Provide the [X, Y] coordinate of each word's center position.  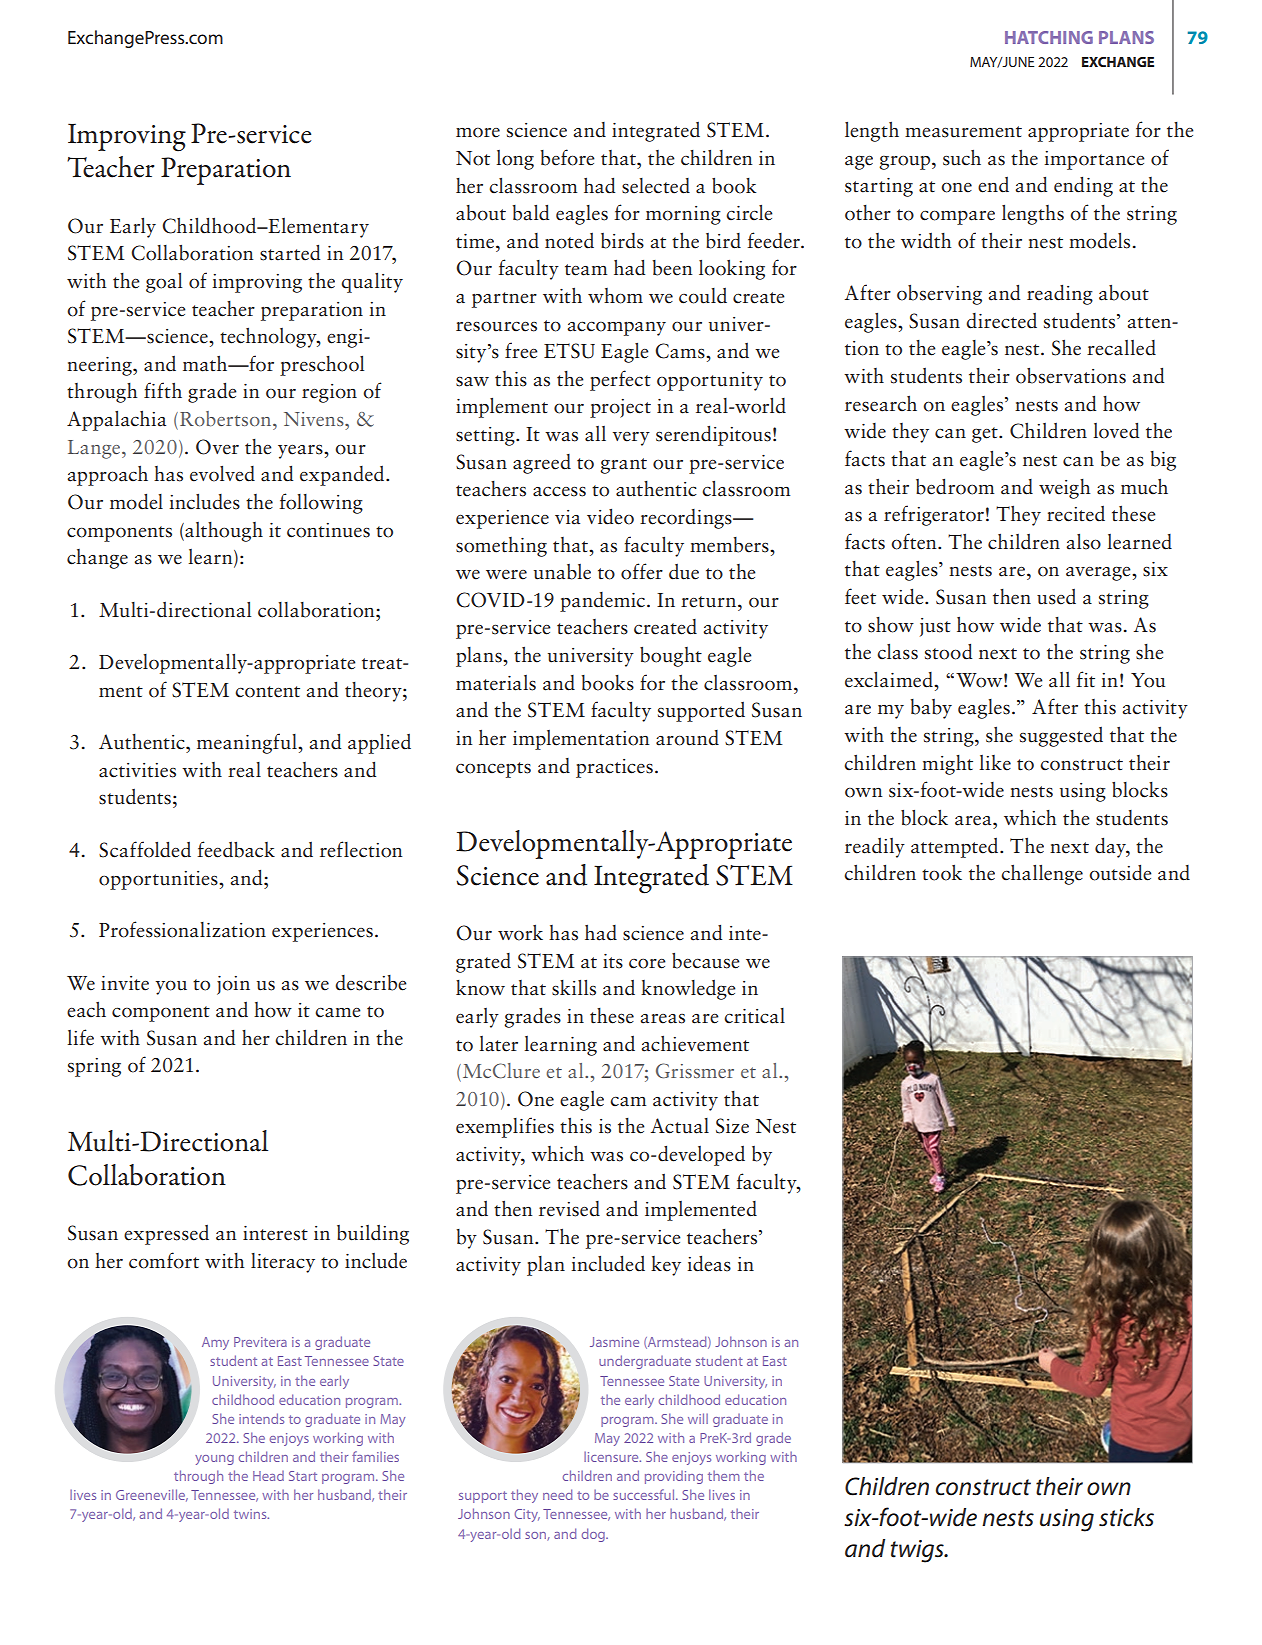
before [568, 157]
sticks [1126, 1517]
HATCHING [1049, 37]
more [478, 132]
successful [645, 1494]
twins [251, 1514]
